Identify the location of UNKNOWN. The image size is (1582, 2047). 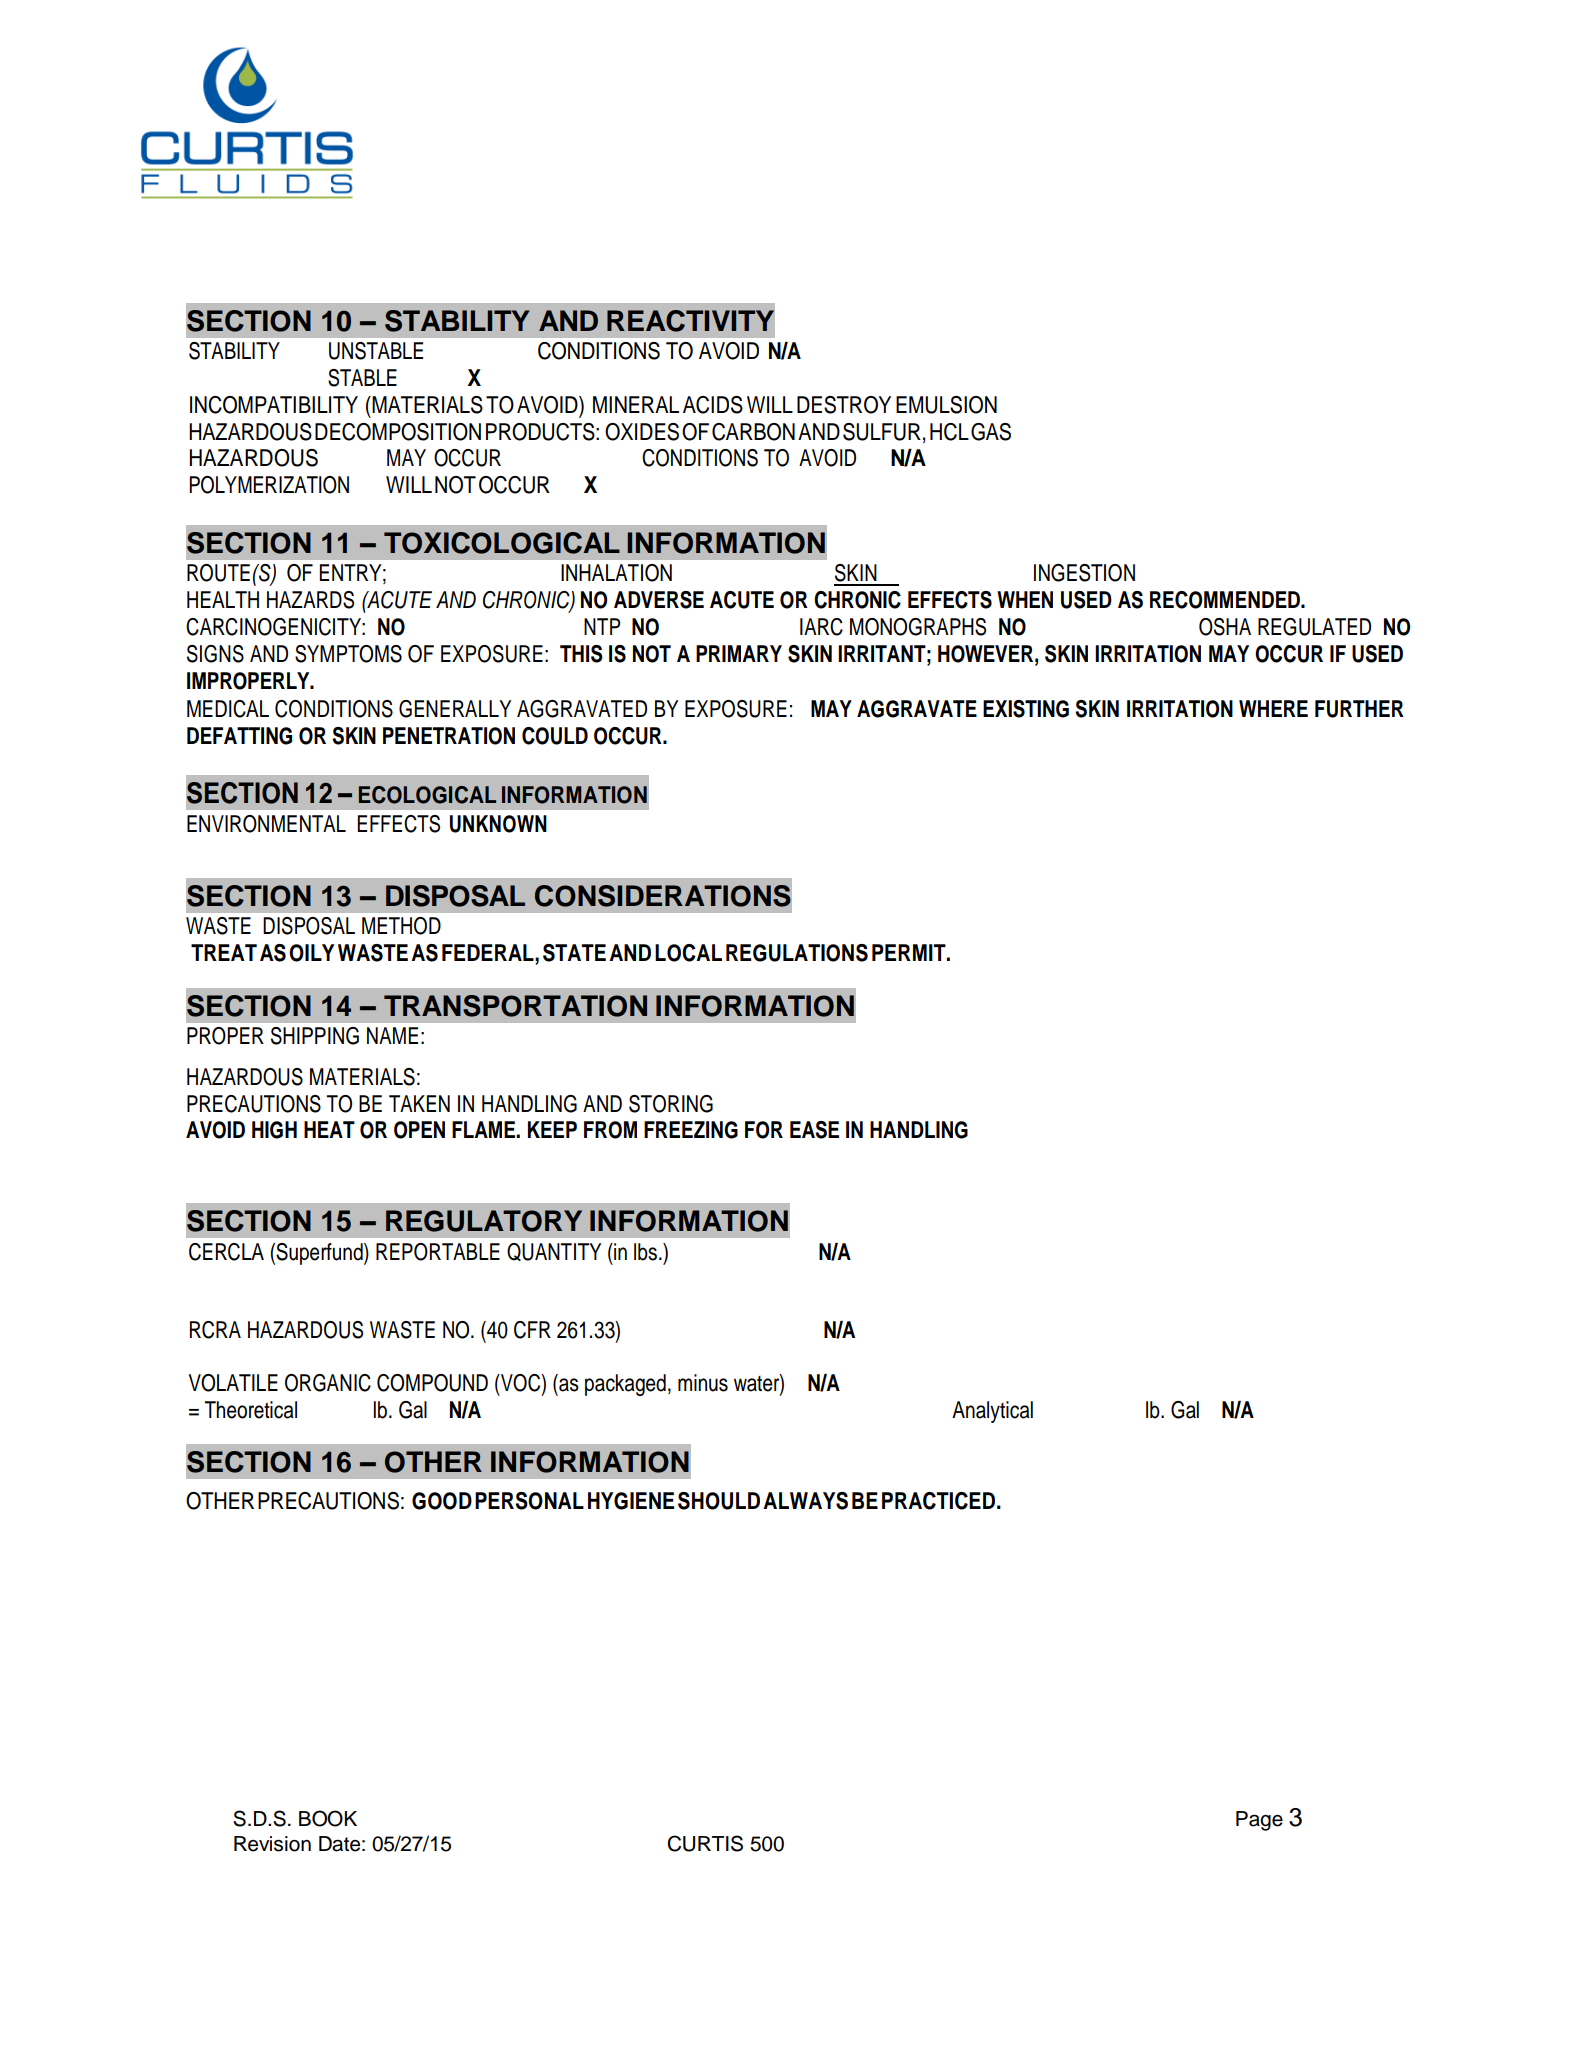
(498, 824).
